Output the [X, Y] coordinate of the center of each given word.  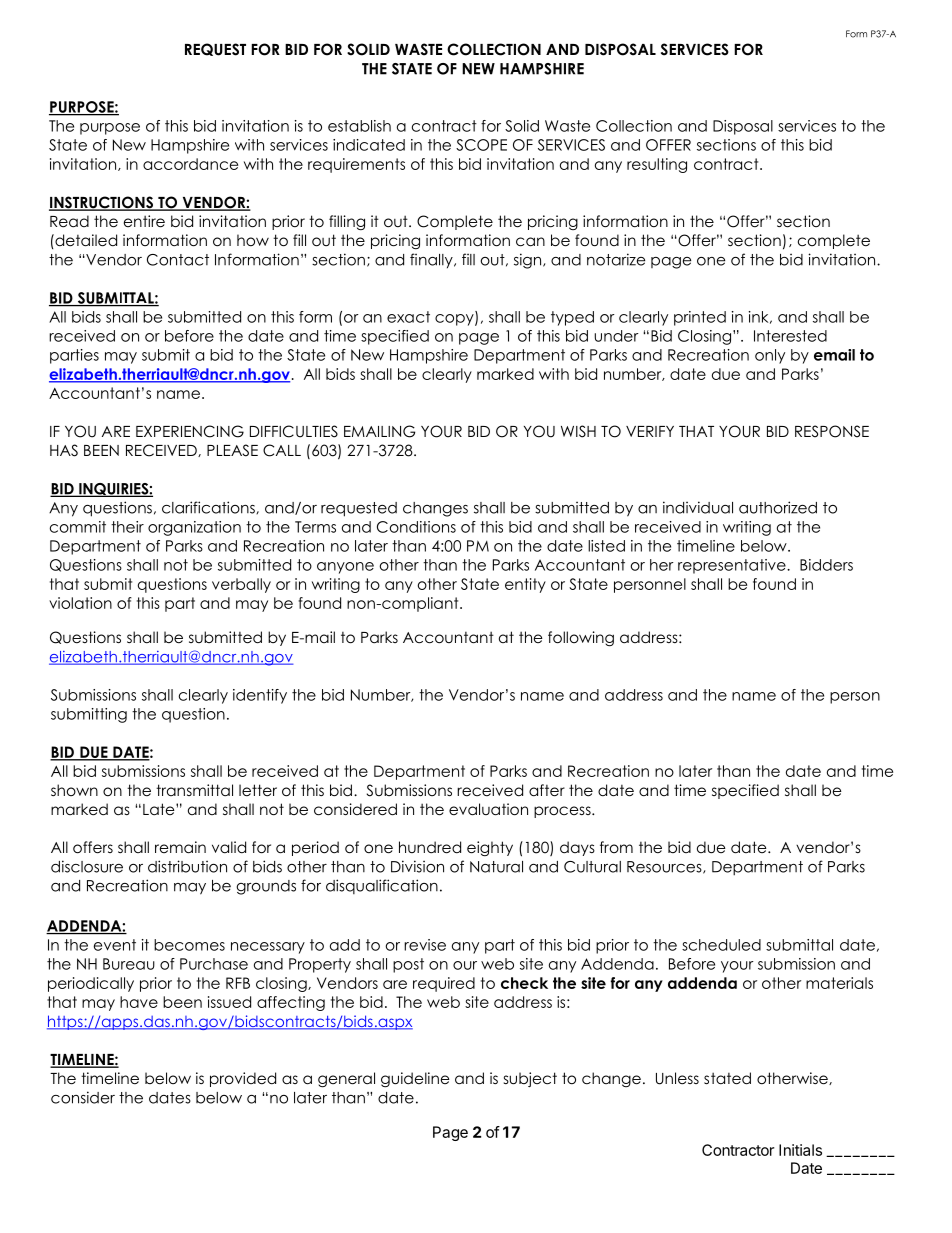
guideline [415, 1080]
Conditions [416, 527]
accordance [190, 164]
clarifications [209, 507]
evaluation [488, 809]
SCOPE [481, 145]
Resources [665, 867]
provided [243, 1079]
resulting [657, 165]
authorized [778, 507]
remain [180, 847]
